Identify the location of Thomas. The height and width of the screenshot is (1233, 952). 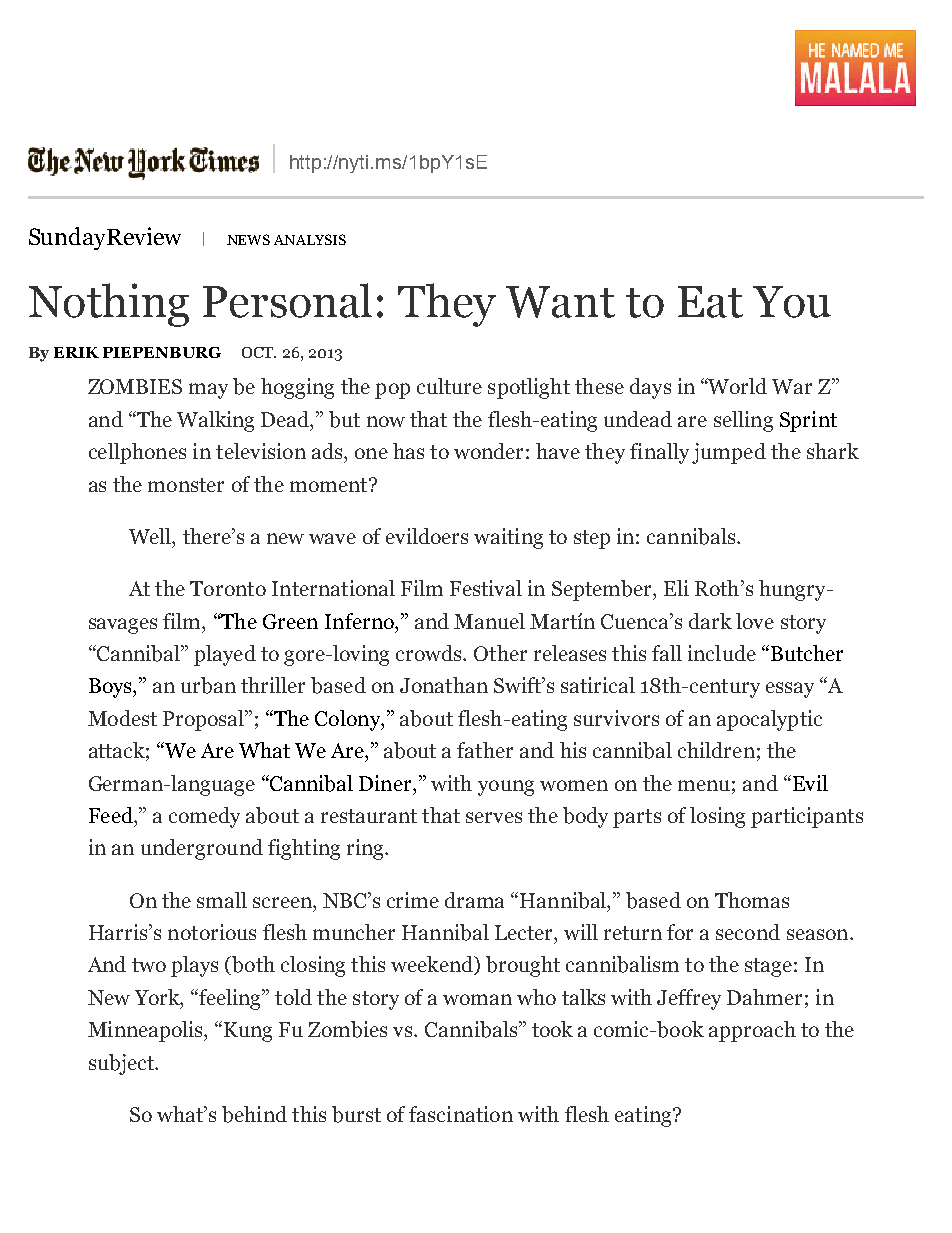
(752, 900).
